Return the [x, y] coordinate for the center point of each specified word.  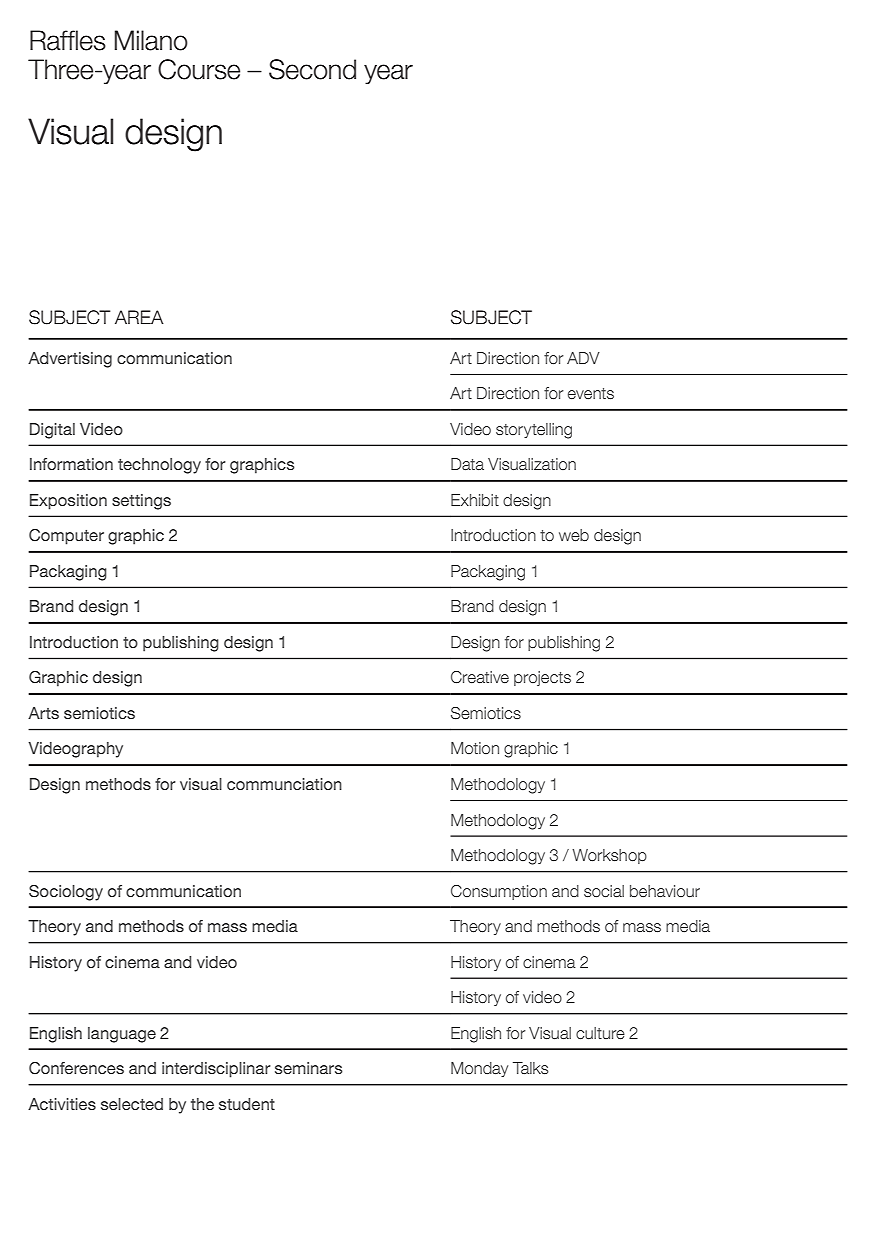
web [574, 535]
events [591, 393]
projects [542, 678]
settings [141, 502]
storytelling [534, 431]
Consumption [499, 892]
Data [467, 464]
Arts [43, 713]
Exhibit [475, 500]
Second [312, 69]
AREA [139, 317]
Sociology [66, 893]
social [604, 891]
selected [132, 1104]
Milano [151, 40]
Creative [480, 677]
